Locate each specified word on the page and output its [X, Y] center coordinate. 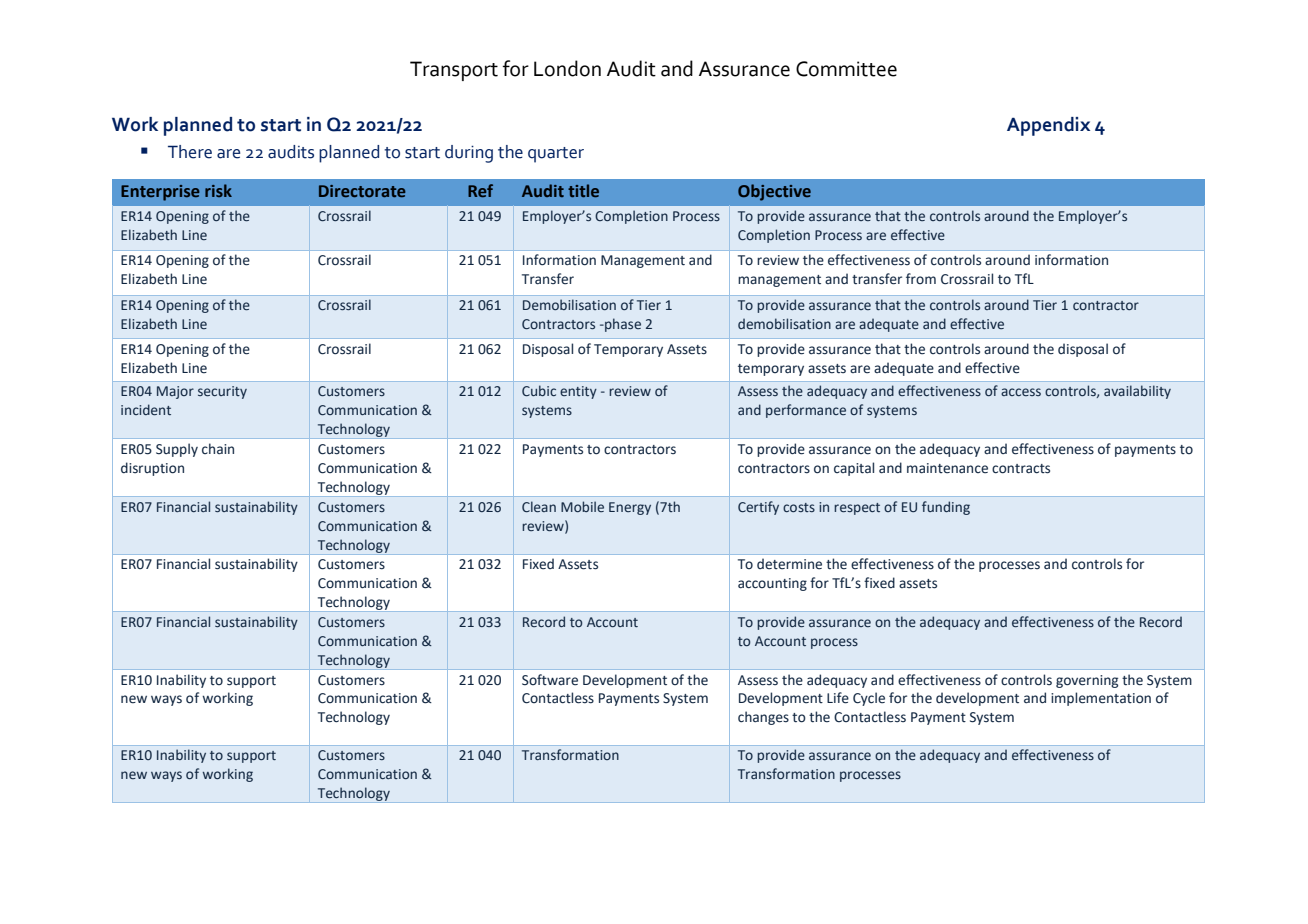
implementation [1101, 699]
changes [763, 718]
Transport [454, 71]
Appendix [1048, 126]
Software [550, 680]
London [567, 68]
